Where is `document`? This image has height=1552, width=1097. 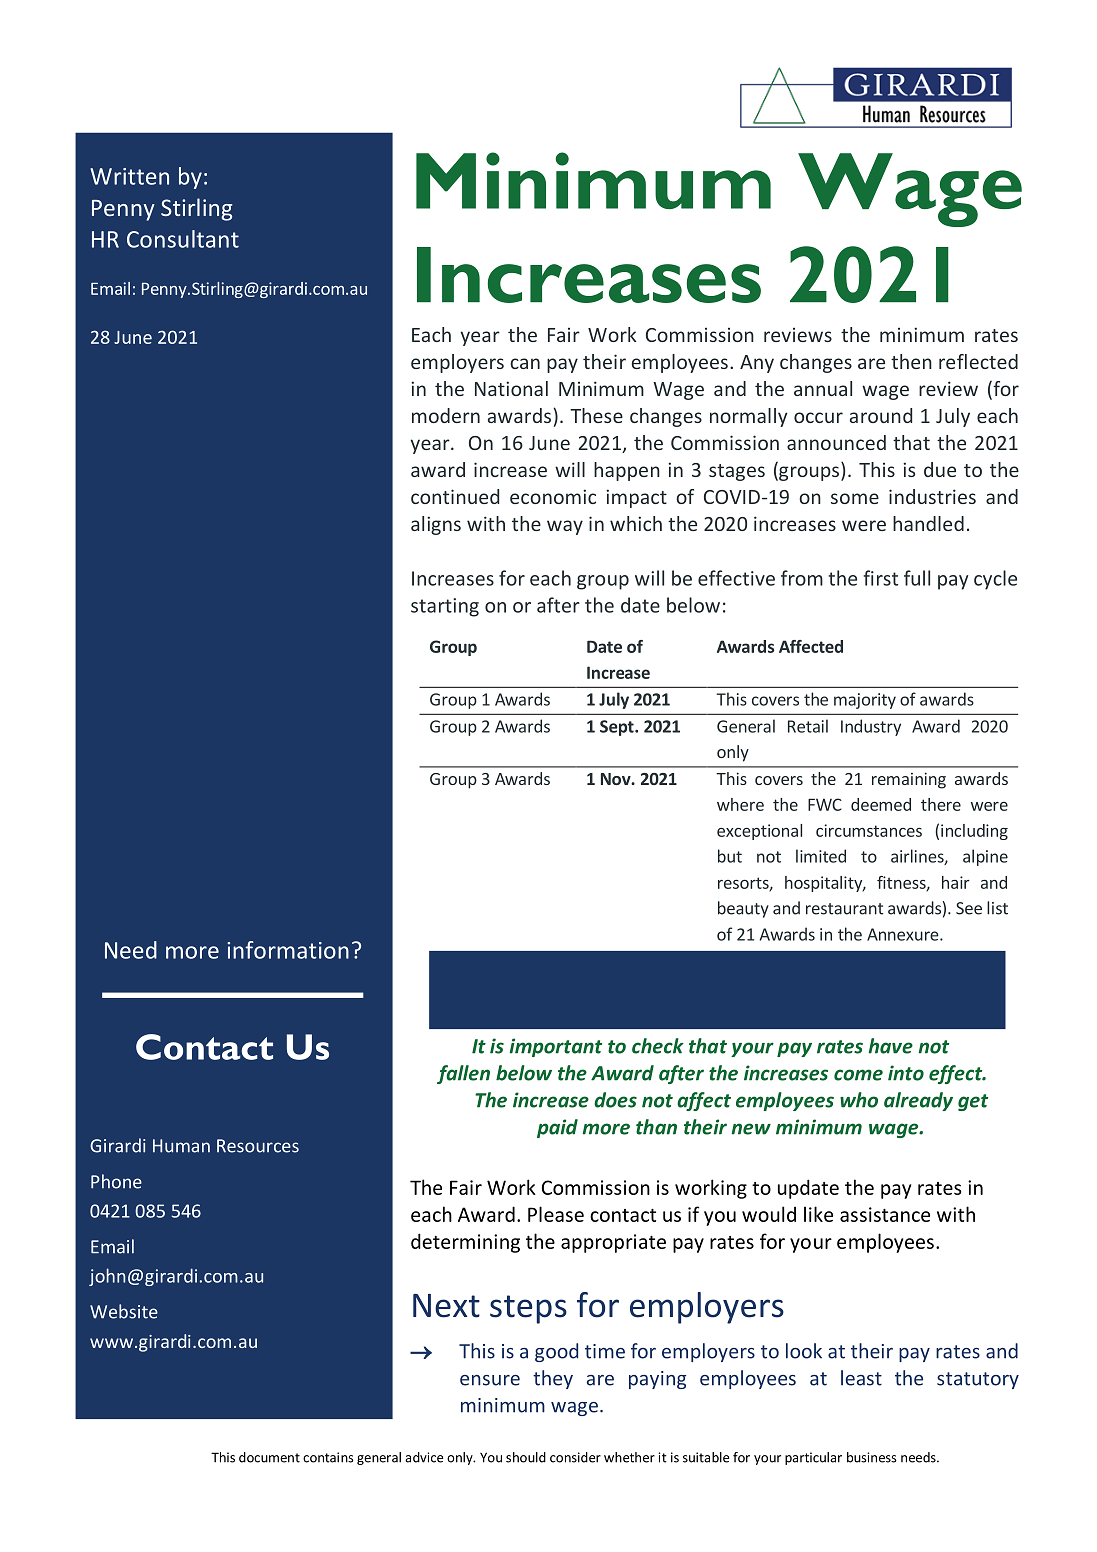
document is located at coordinates (269, 1457).
